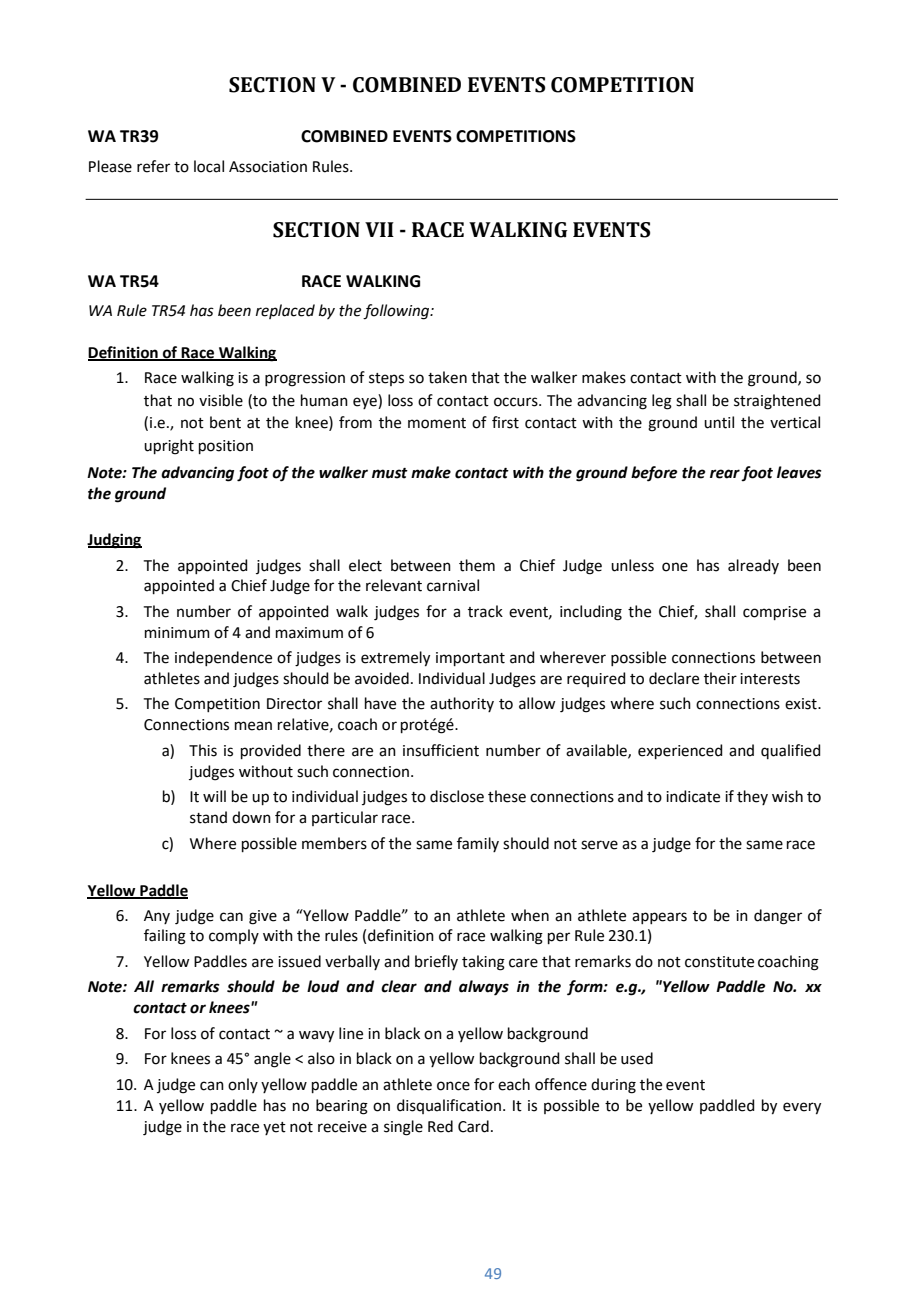 The height and width of the document is (1307, 924). I want to click on minimum, so click(177, 633).
